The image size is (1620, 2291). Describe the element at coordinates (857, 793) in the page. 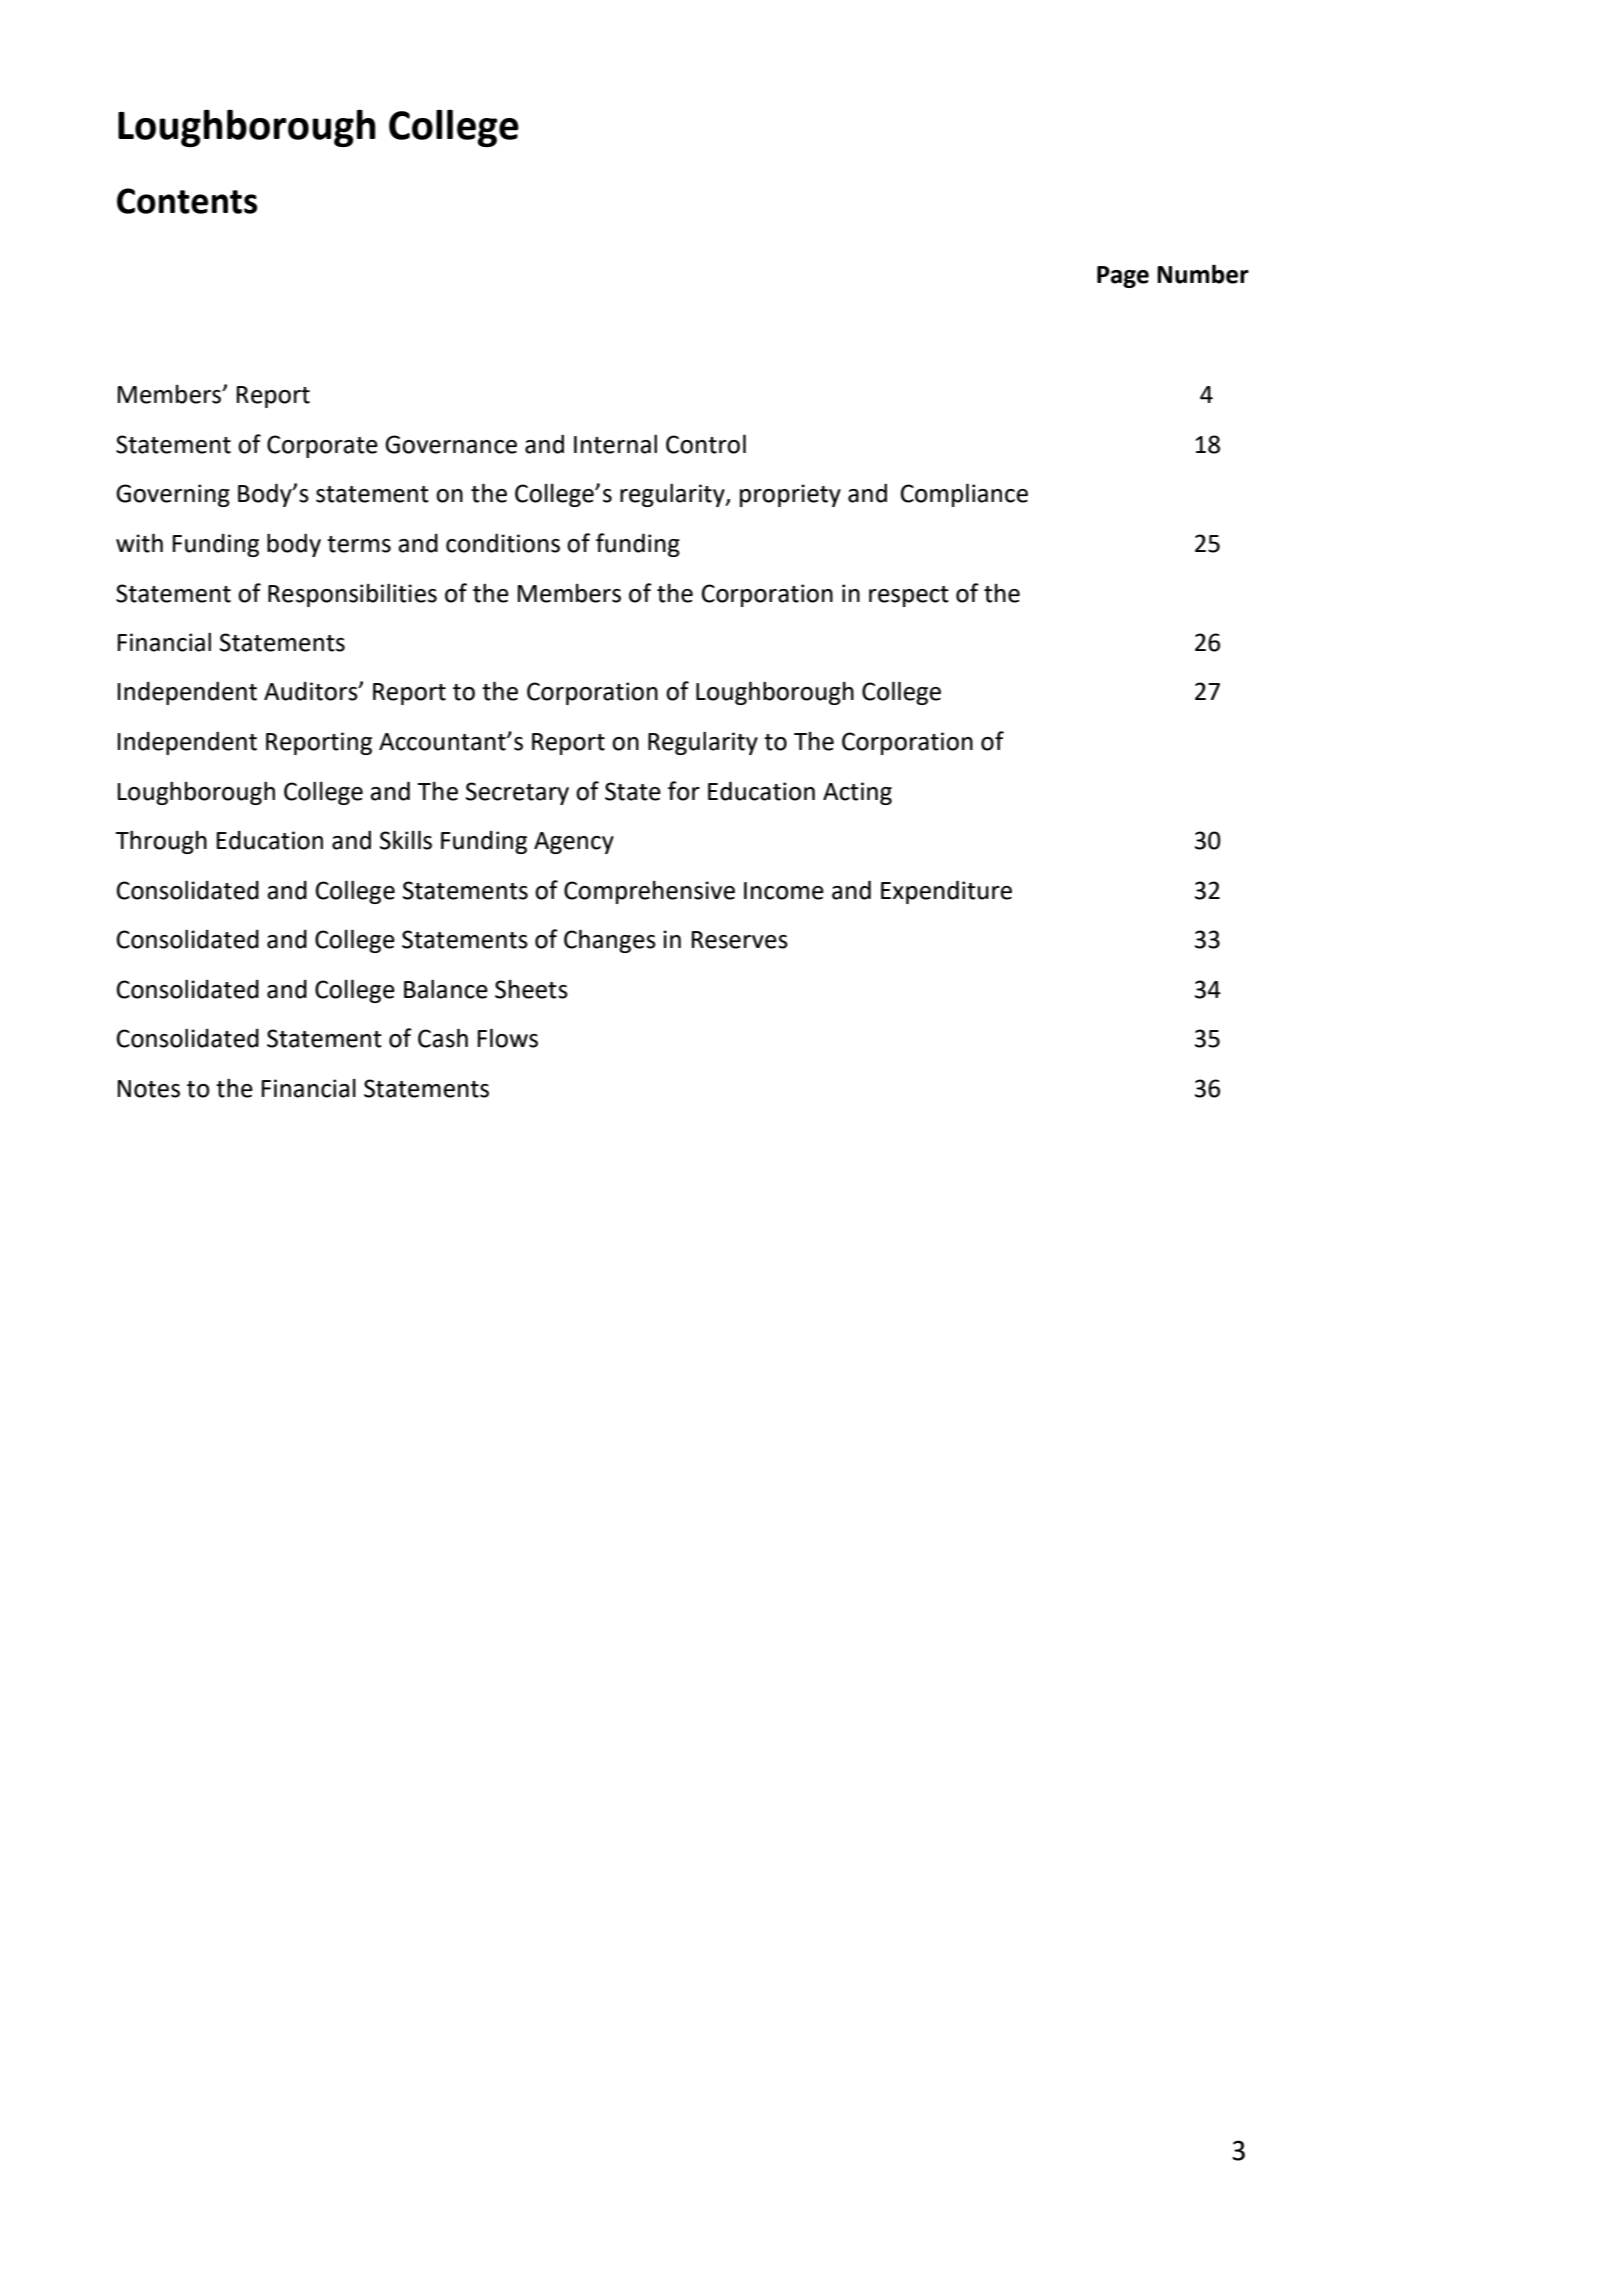

I see `Acting` at that location.
